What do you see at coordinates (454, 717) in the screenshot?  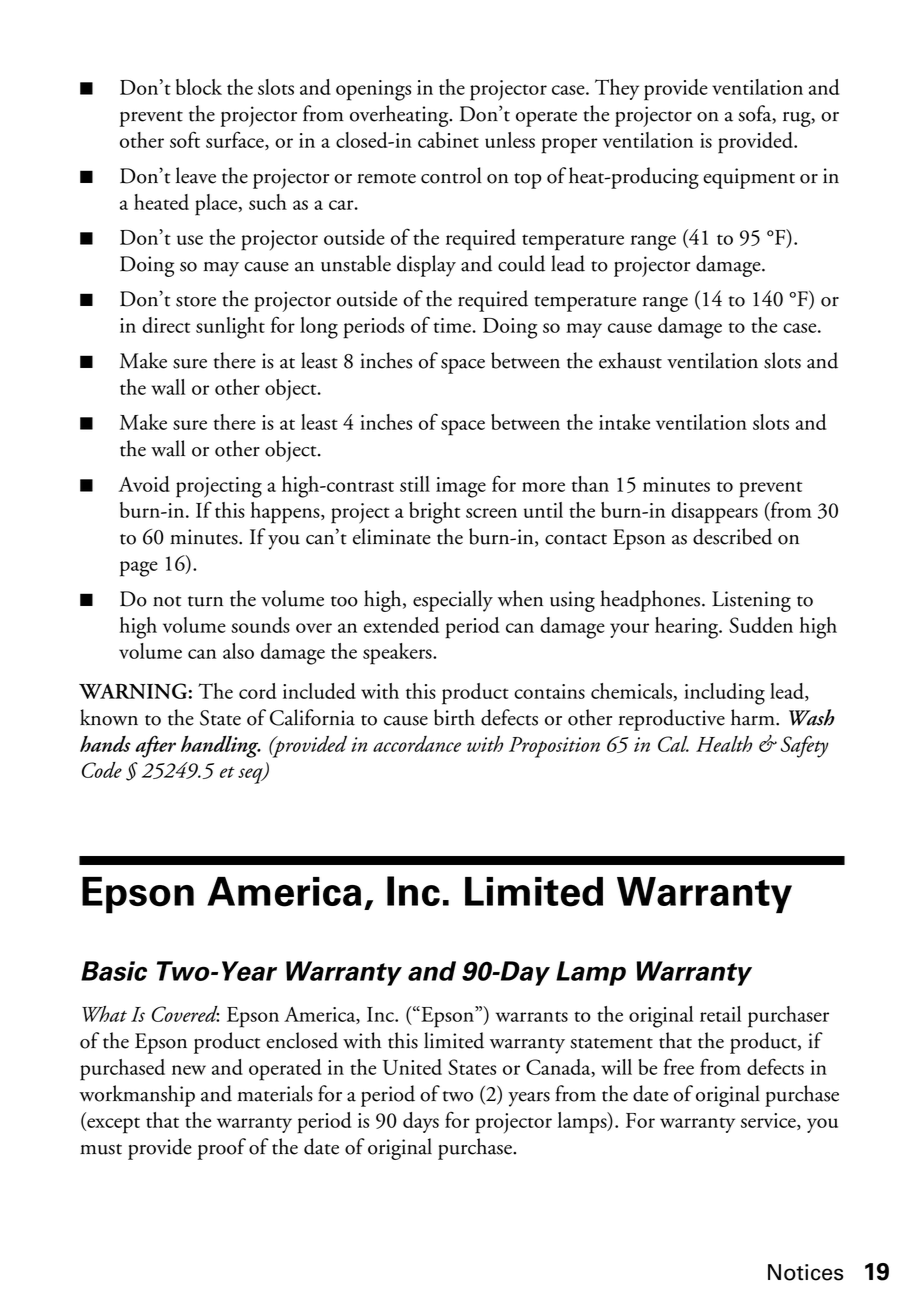 I see `birth` at bounding box center [454, 717].
